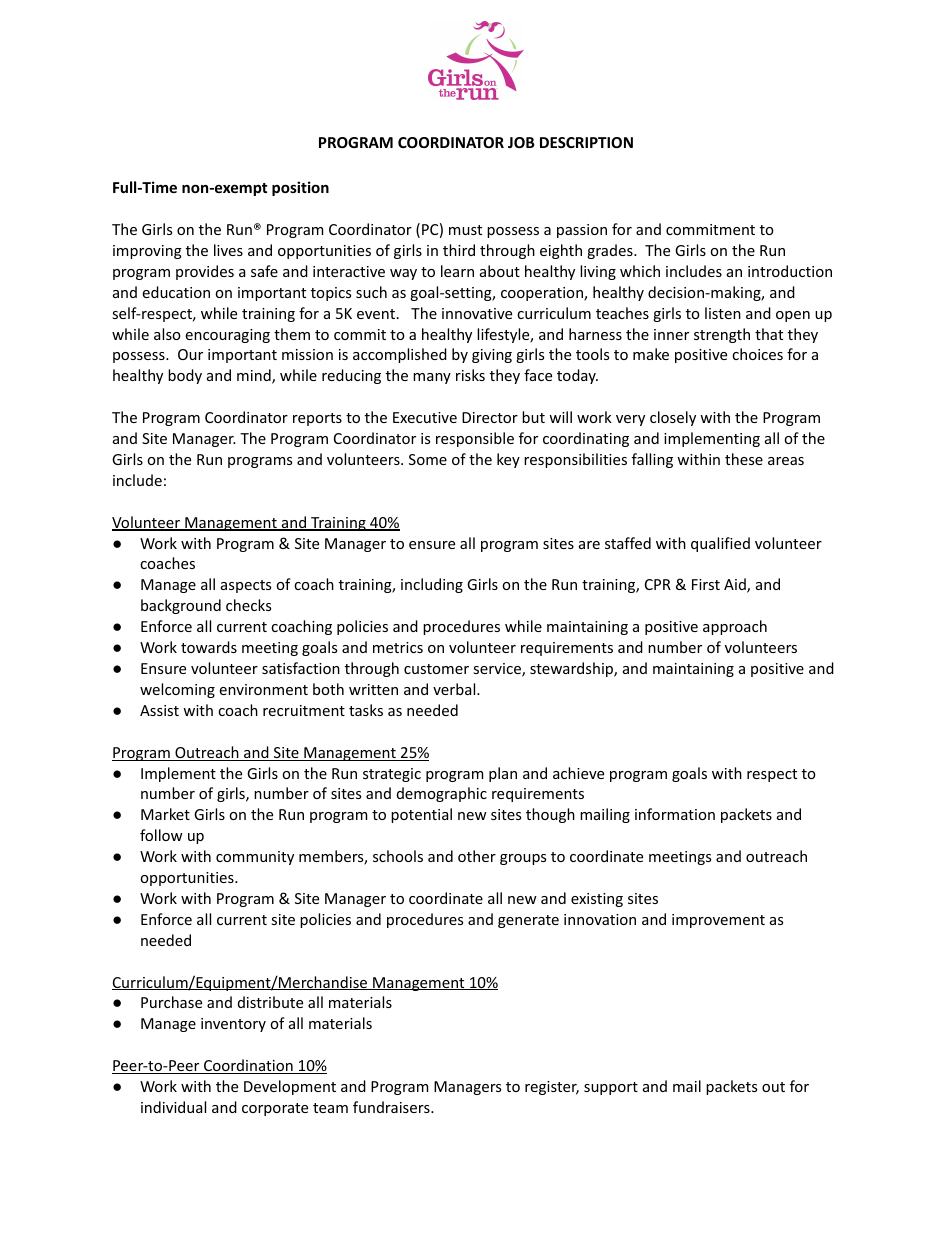 The width and height of the screenshot is (952, 1233). I want to click on towards, so click(209, 647).
